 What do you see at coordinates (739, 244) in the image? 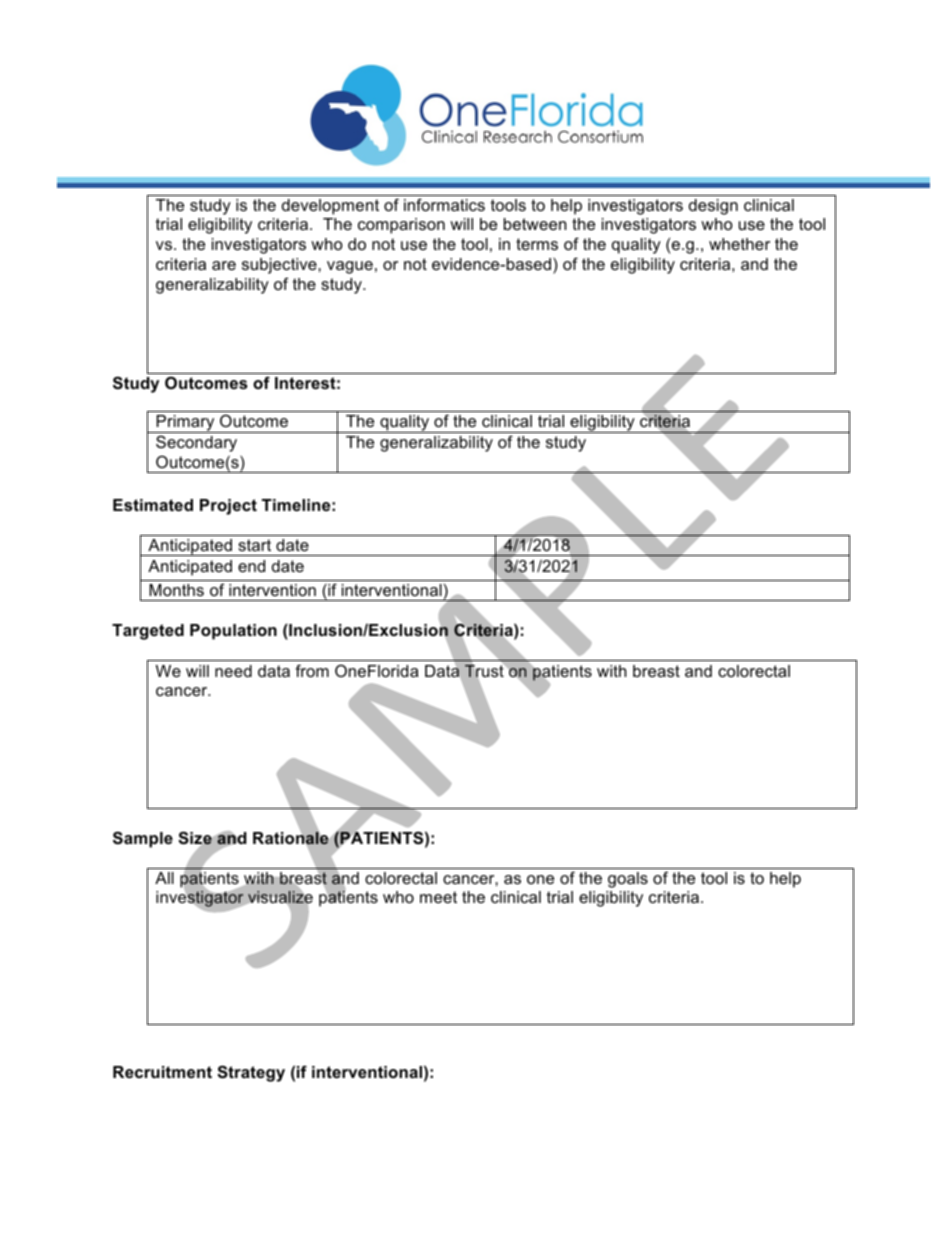
I see `whether` at bounding box center [739, 244].
